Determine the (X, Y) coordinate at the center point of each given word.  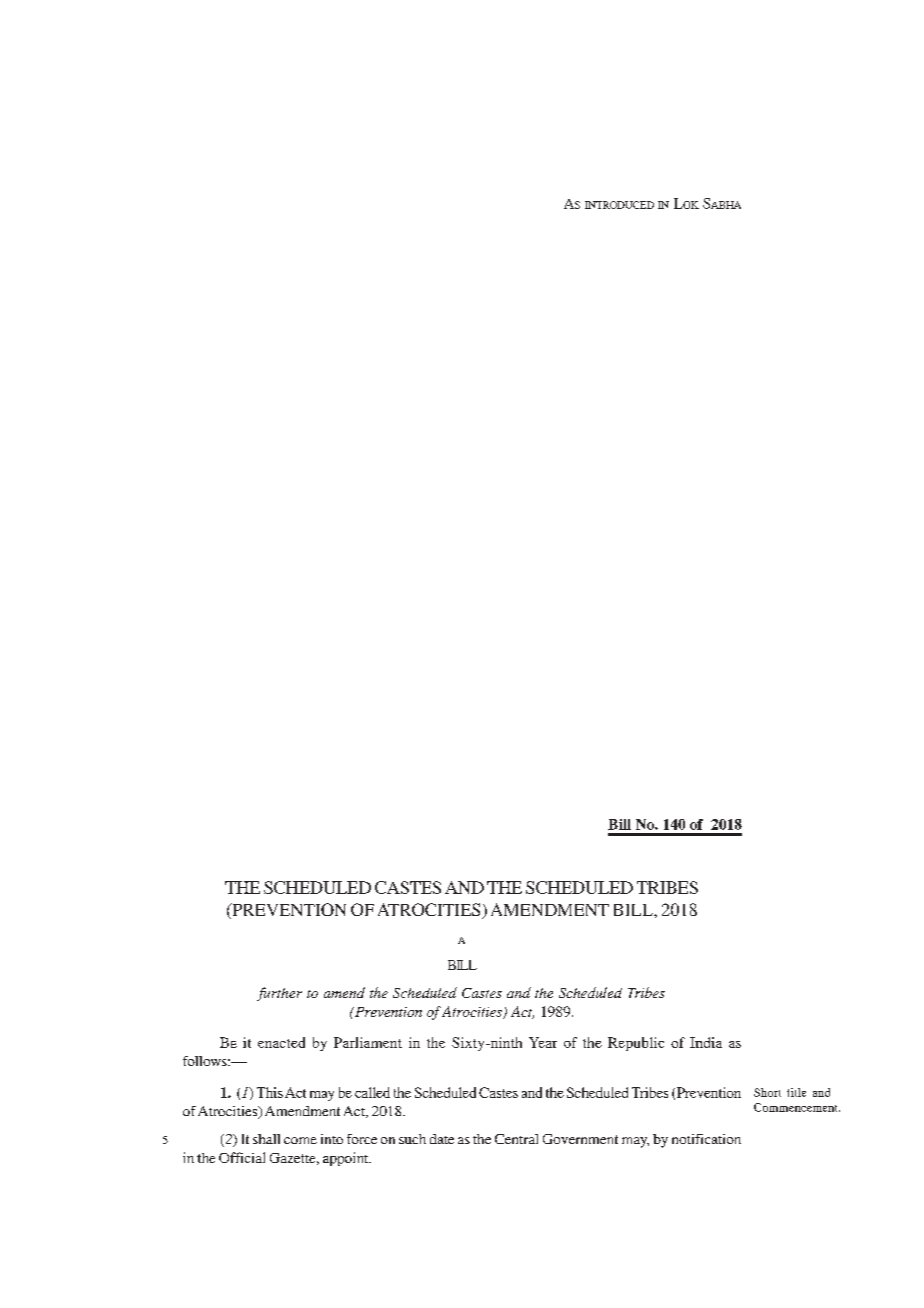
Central (516, 1139)
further (279, 994)
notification (706, 1139)
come (300, 1140)
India (706, 1042)
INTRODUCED (619, 205)
